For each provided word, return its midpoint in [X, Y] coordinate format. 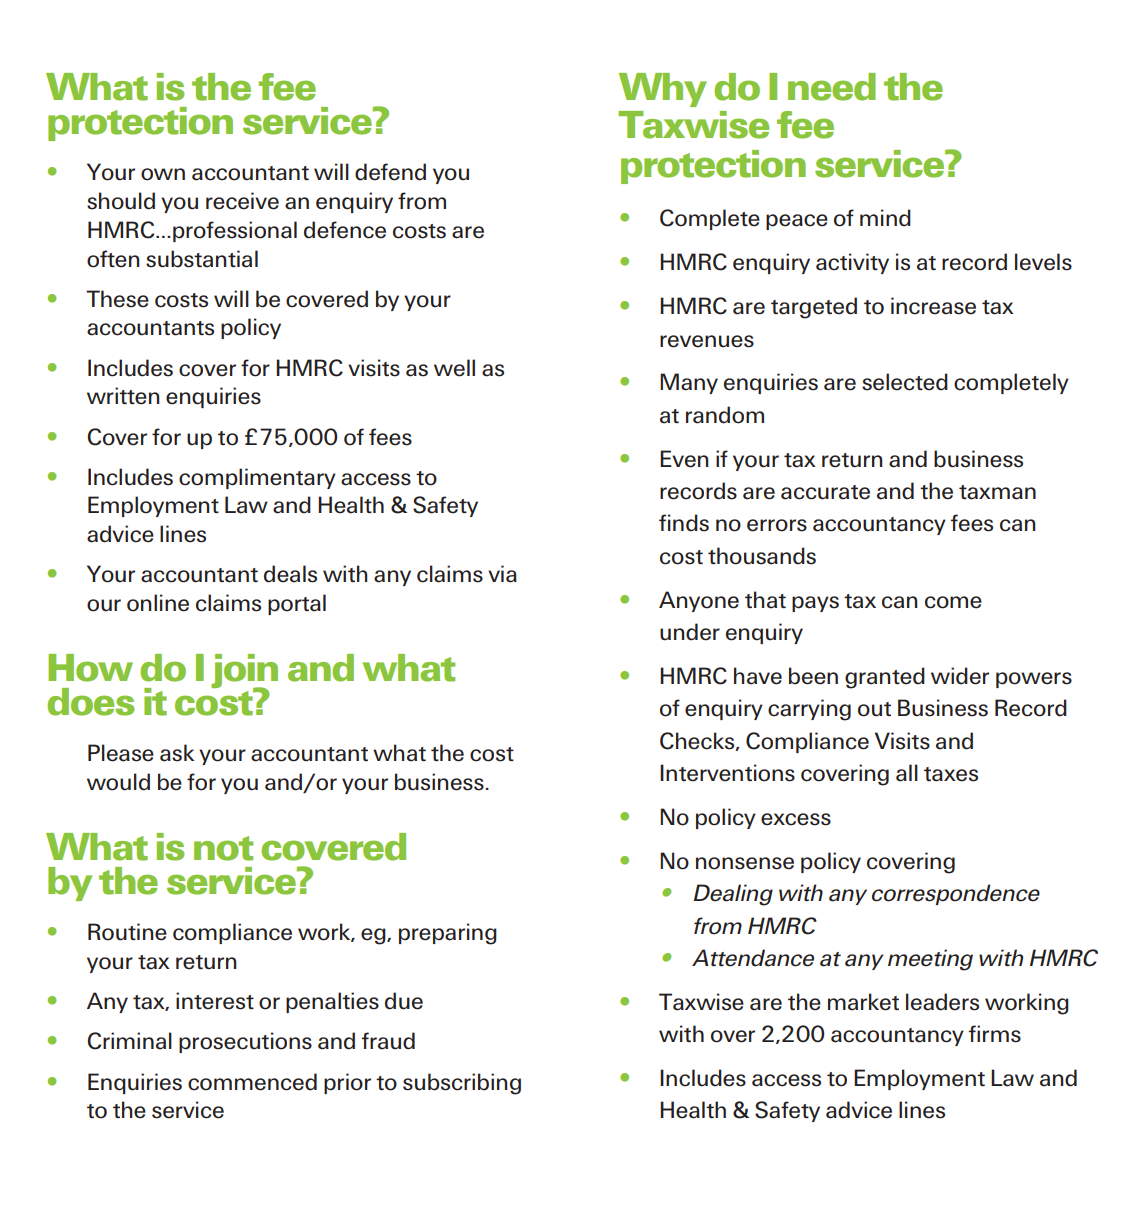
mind [885, 218]
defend [390, 172]
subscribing [462, 1084]
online [158, 603]
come [953, 602]
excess [796, 819]
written [123, 396]
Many [689, 383]
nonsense [745, 863]
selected [905, 382]
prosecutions [245, 1042]
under [690, 632]
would [118, 782]
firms [995, 1034]
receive [242, 201]
